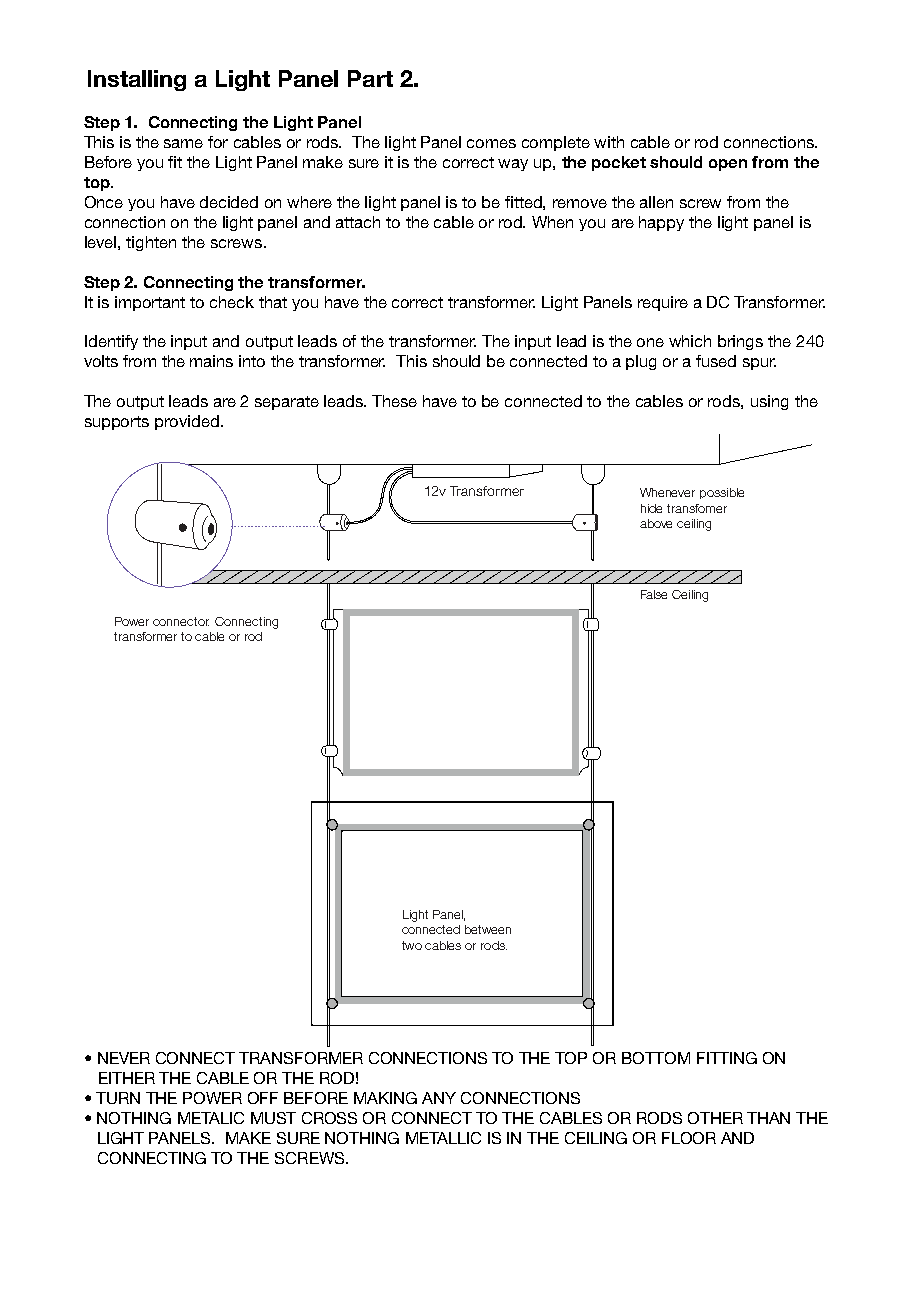  What do you see at coordinates (394, 401) in the screenshot?
I see `These` at bounding box center [394, 401].
